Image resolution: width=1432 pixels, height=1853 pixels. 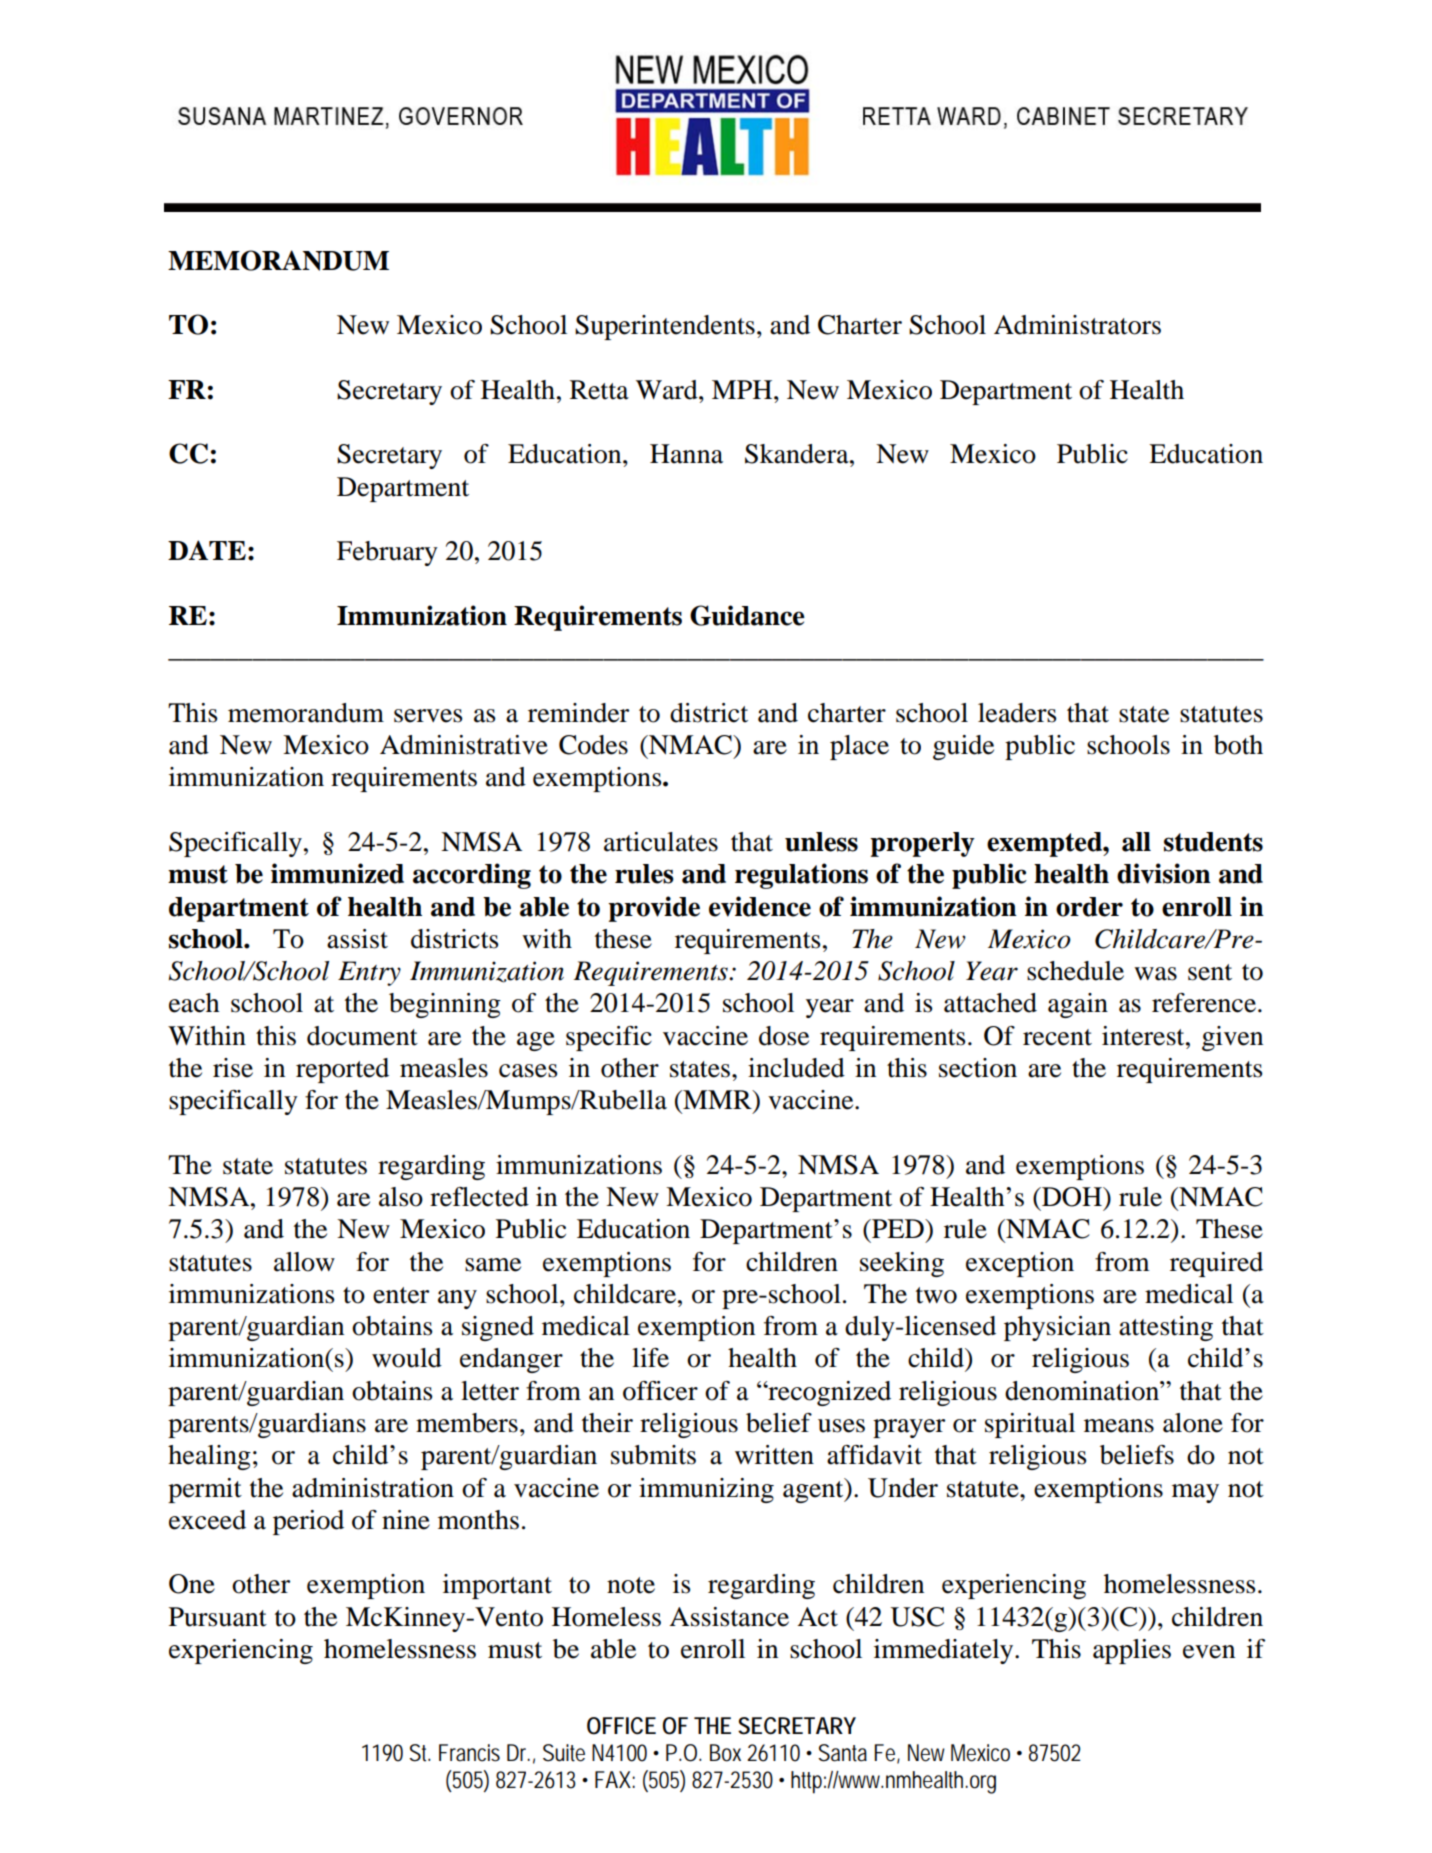 What do you see at coordinates (650, 1358) in the screenshot?
I see `life` at bounding box center [650, 1358].
